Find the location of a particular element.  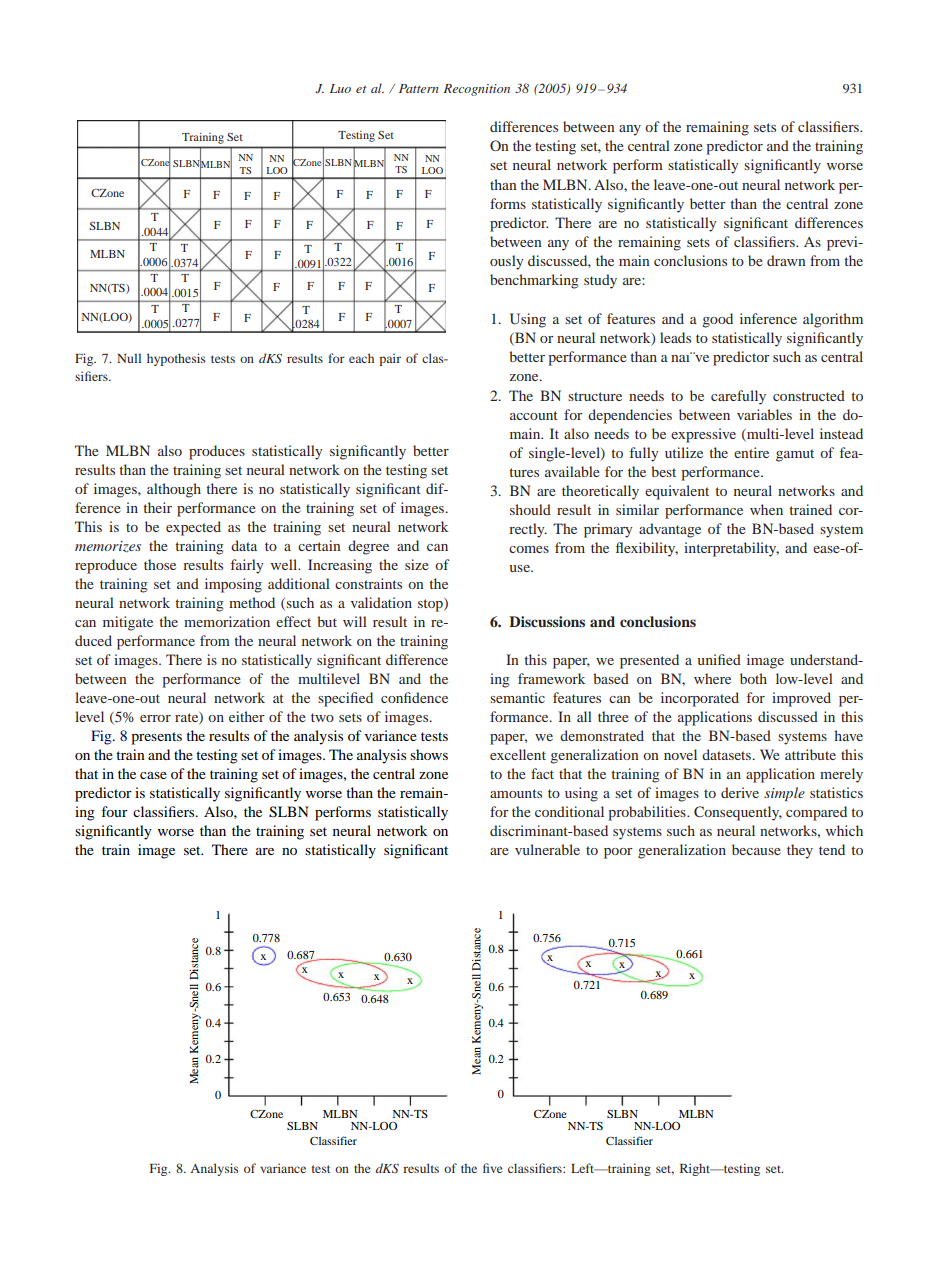

vulnerable is located at coordinates (547, 849).
